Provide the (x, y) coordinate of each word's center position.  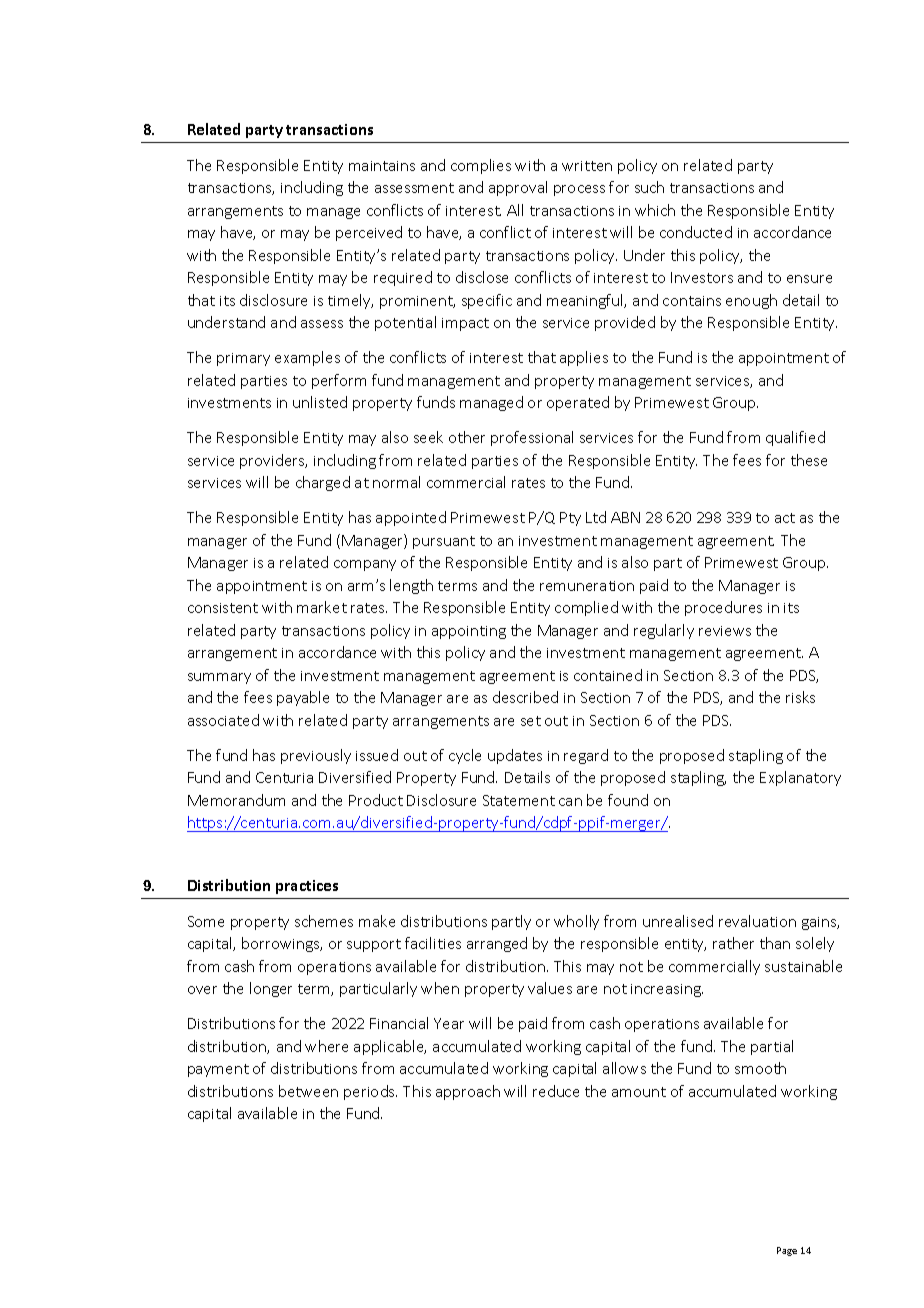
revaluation (757, 921)
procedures (723, 608)
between (308, 1091)
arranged (497, 944)
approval (518, 188)
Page (787, 1251)
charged (323, 483)
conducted (696, 232)
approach (468, 1092)
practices (307, 887)
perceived (369, 233)
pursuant (444, 542)
